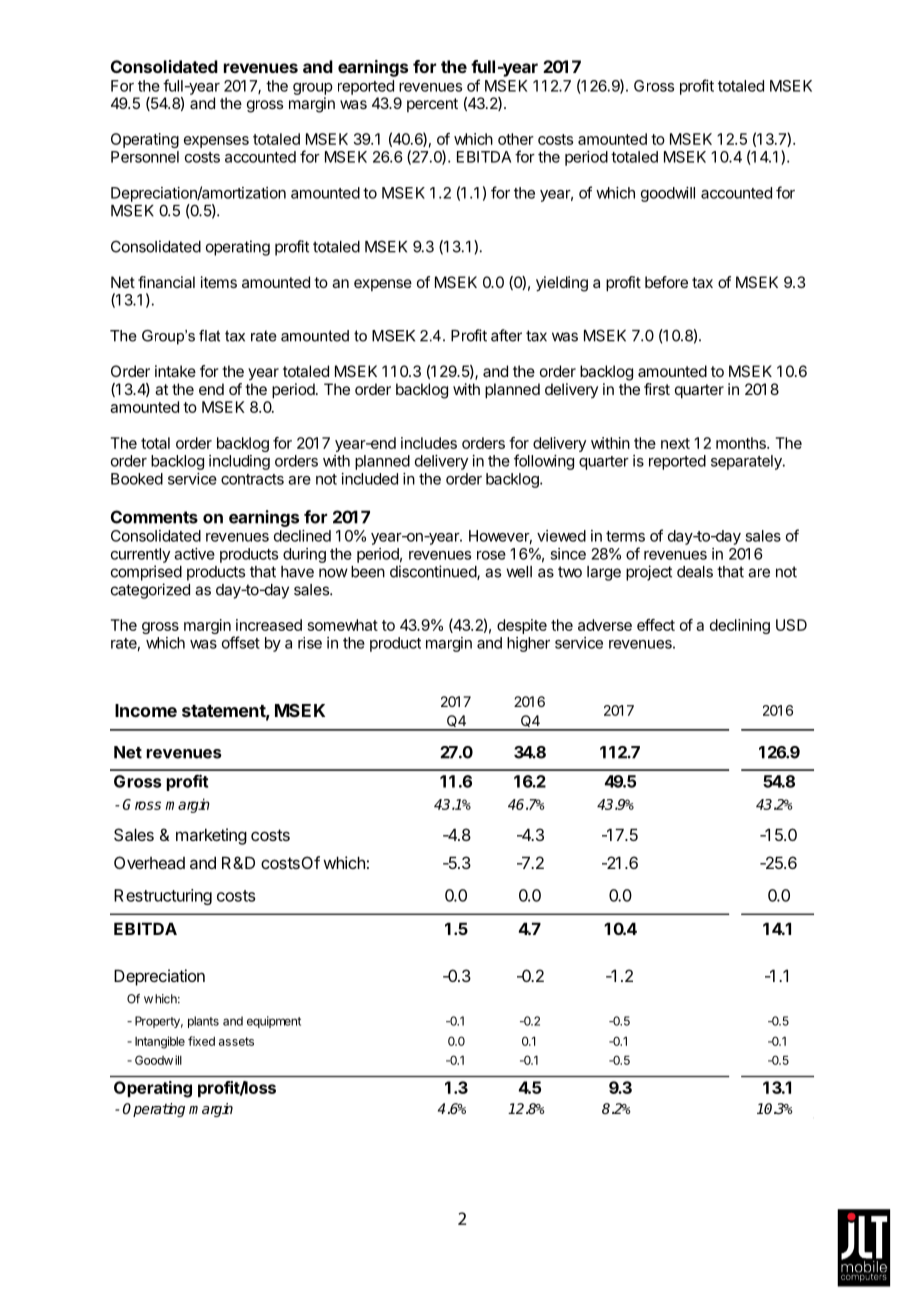 The width and height of the screenshot is (924, 1308). Describe the element at coordinates (145, 157) in the screenshot. I see `Personnel` at that location.
